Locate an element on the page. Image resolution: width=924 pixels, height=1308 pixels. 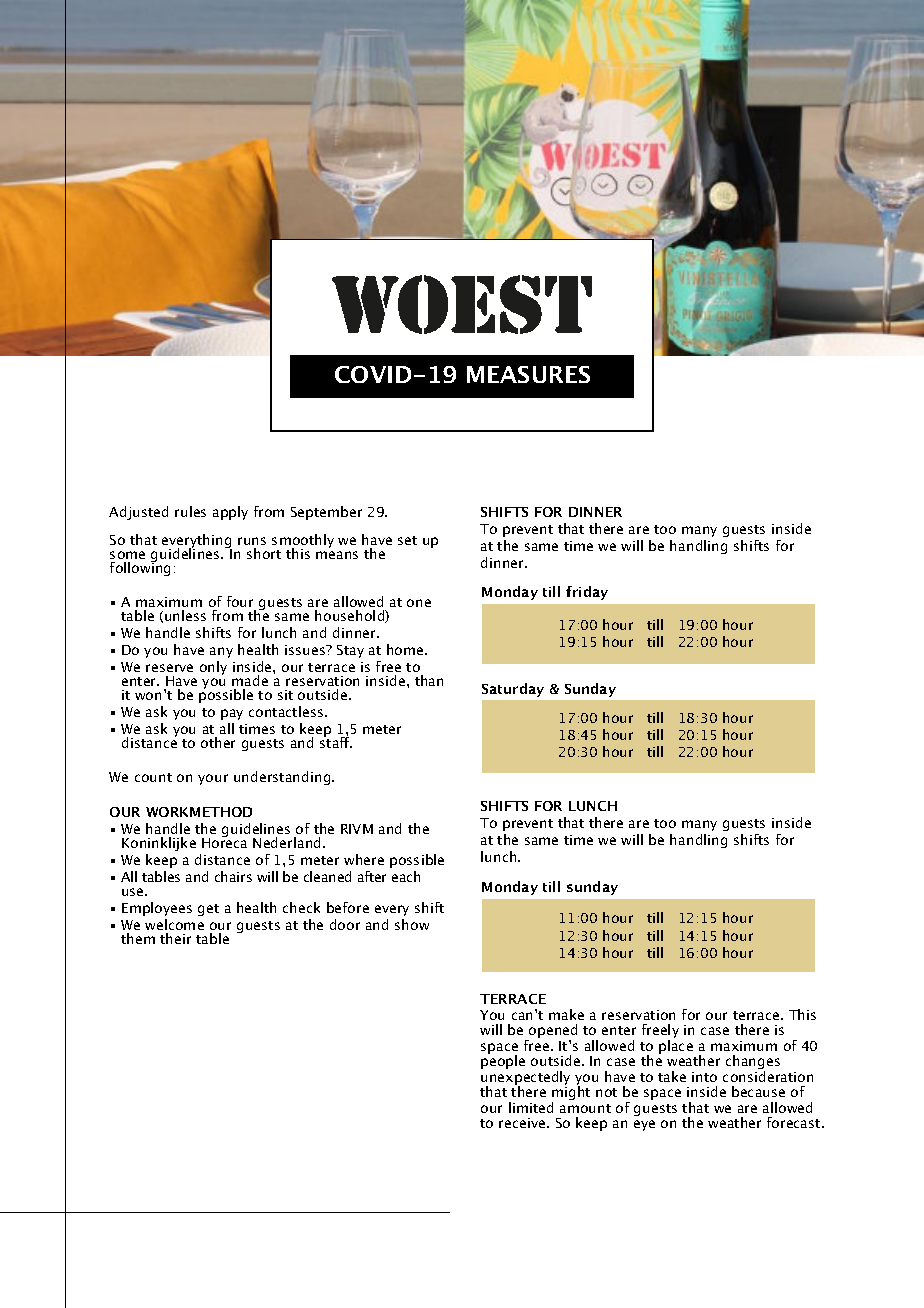
other is located at coordinates (218, 742).
